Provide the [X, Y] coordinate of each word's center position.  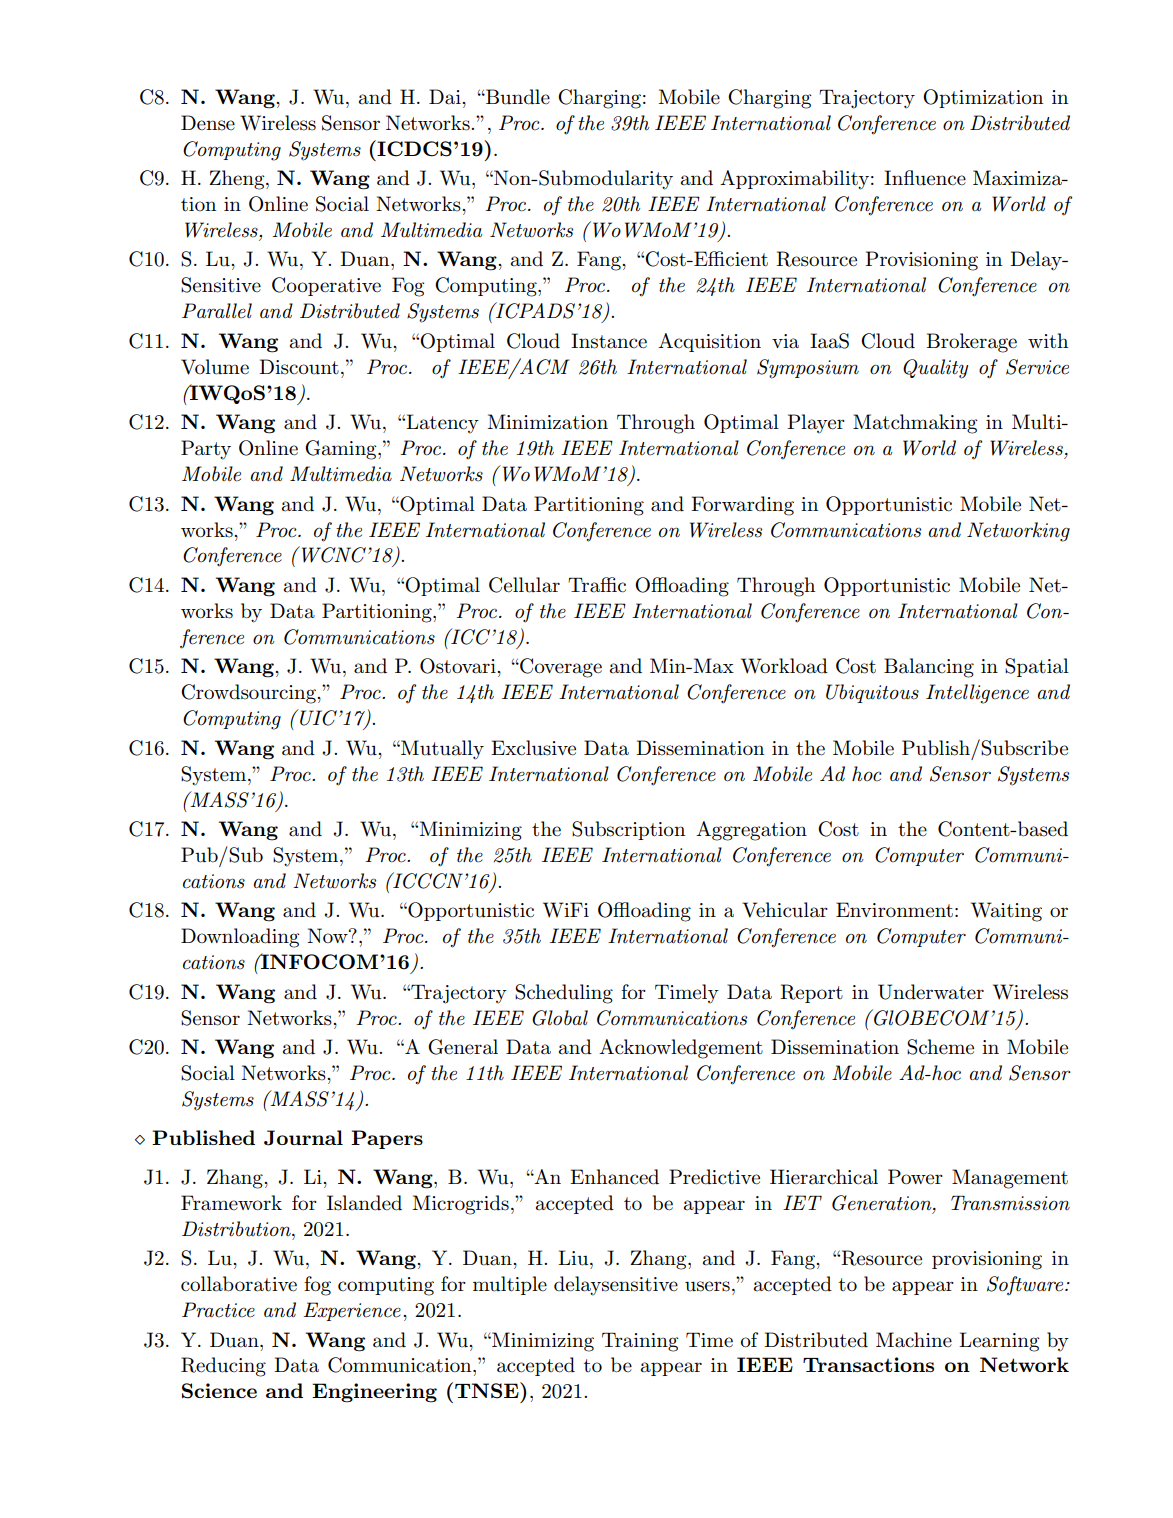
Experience [352, 1311]
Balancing [929, 668]
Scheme [940, 1047]
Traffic [597, 585]
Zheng [238, 180]
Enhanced [614, 1177]
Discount [299, 367]
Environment [894, 910]
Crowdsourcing [249, 694]
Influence [925, 178]
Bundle [517, 97]
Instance [609, 341]
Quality [935, 369]
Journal [303, 1138]
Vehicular [785, 910]
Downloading [240, 938]
